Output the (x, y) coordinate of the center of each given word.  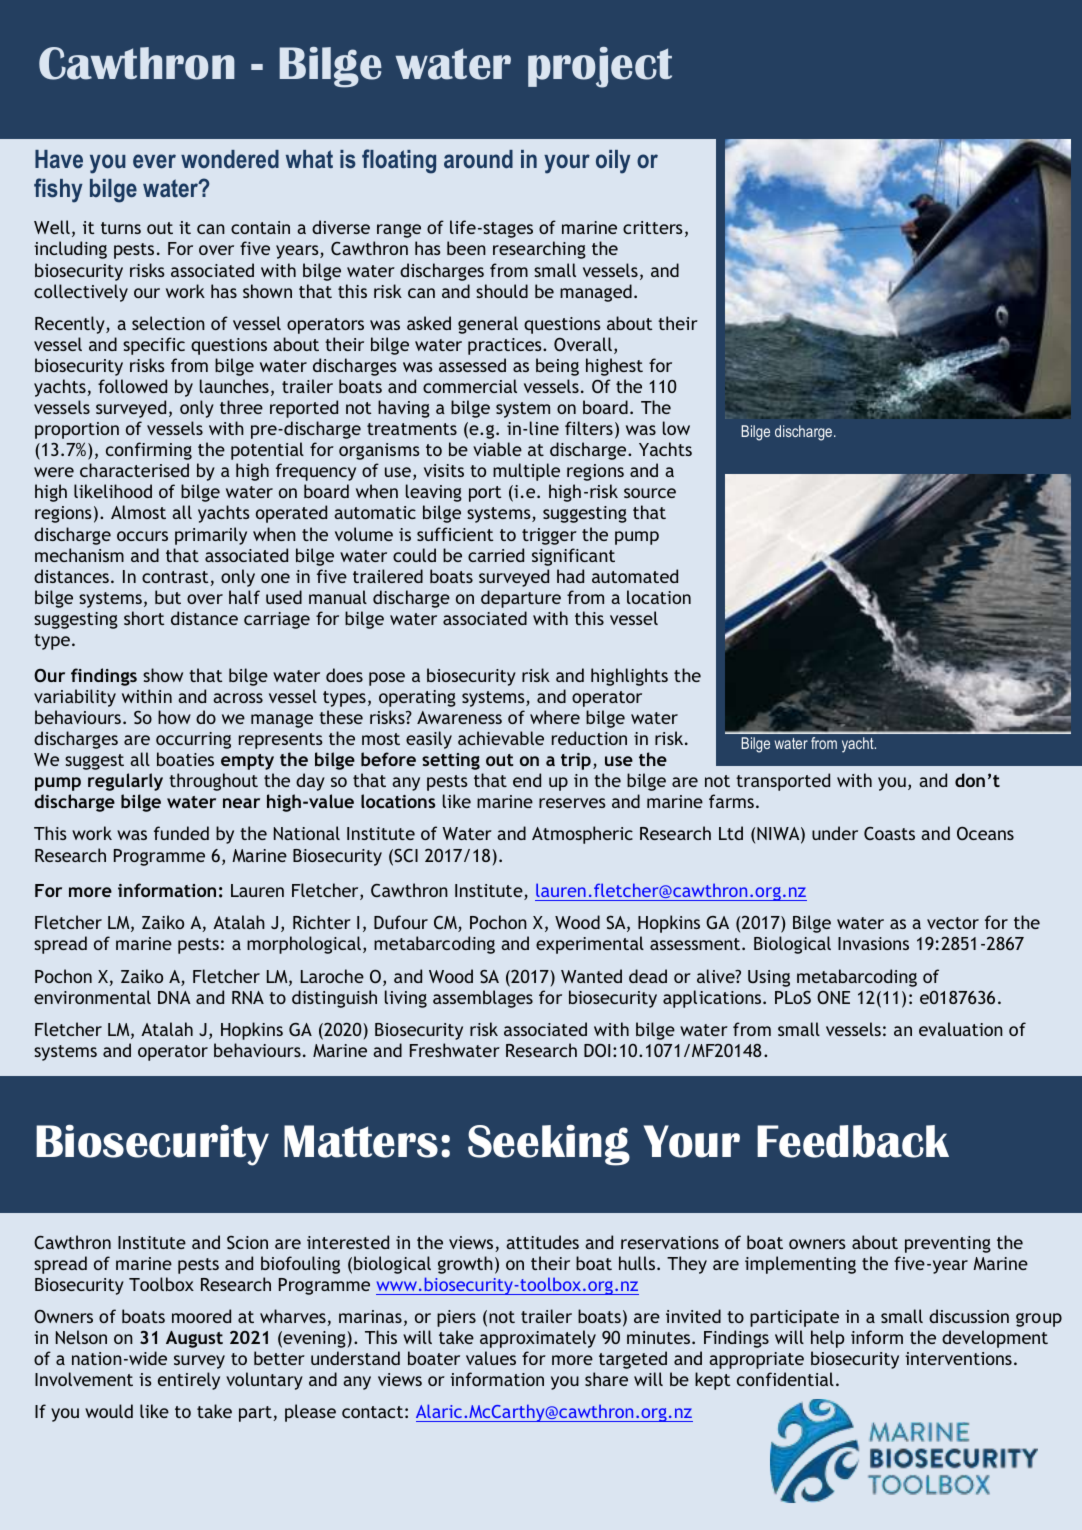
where (555, 717)
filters (589, 428)
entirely (189, 1381)
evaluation (961, 1029)
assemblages (483, 999)
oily (613, 162)
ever (154, 161)
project (600, 67)
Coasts (889, 833)
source (650, 493)
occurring (193, 740)
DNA (174, 997)
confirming (149, 451)
